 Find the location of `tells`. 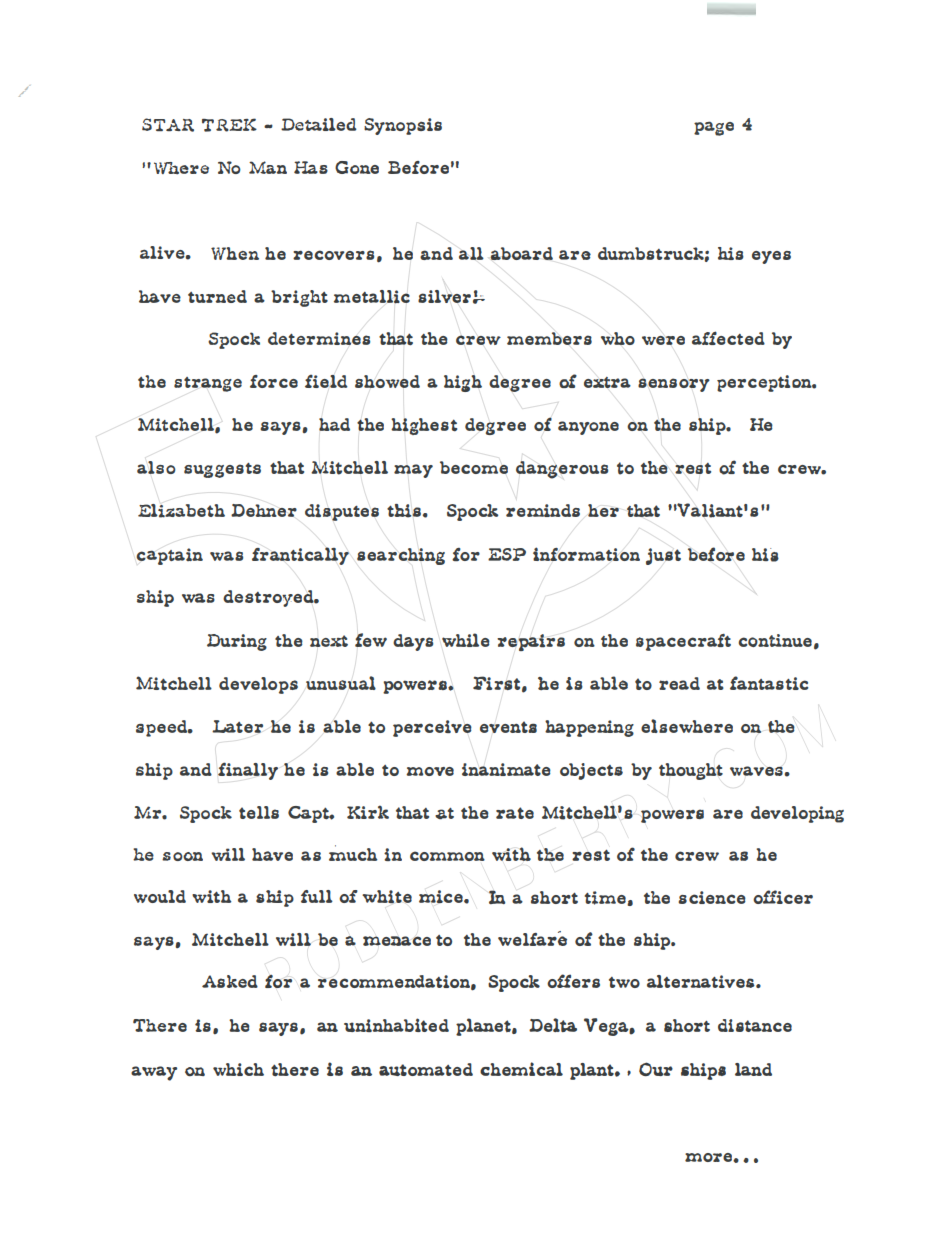

tells is located at coordinates (259, 812).
